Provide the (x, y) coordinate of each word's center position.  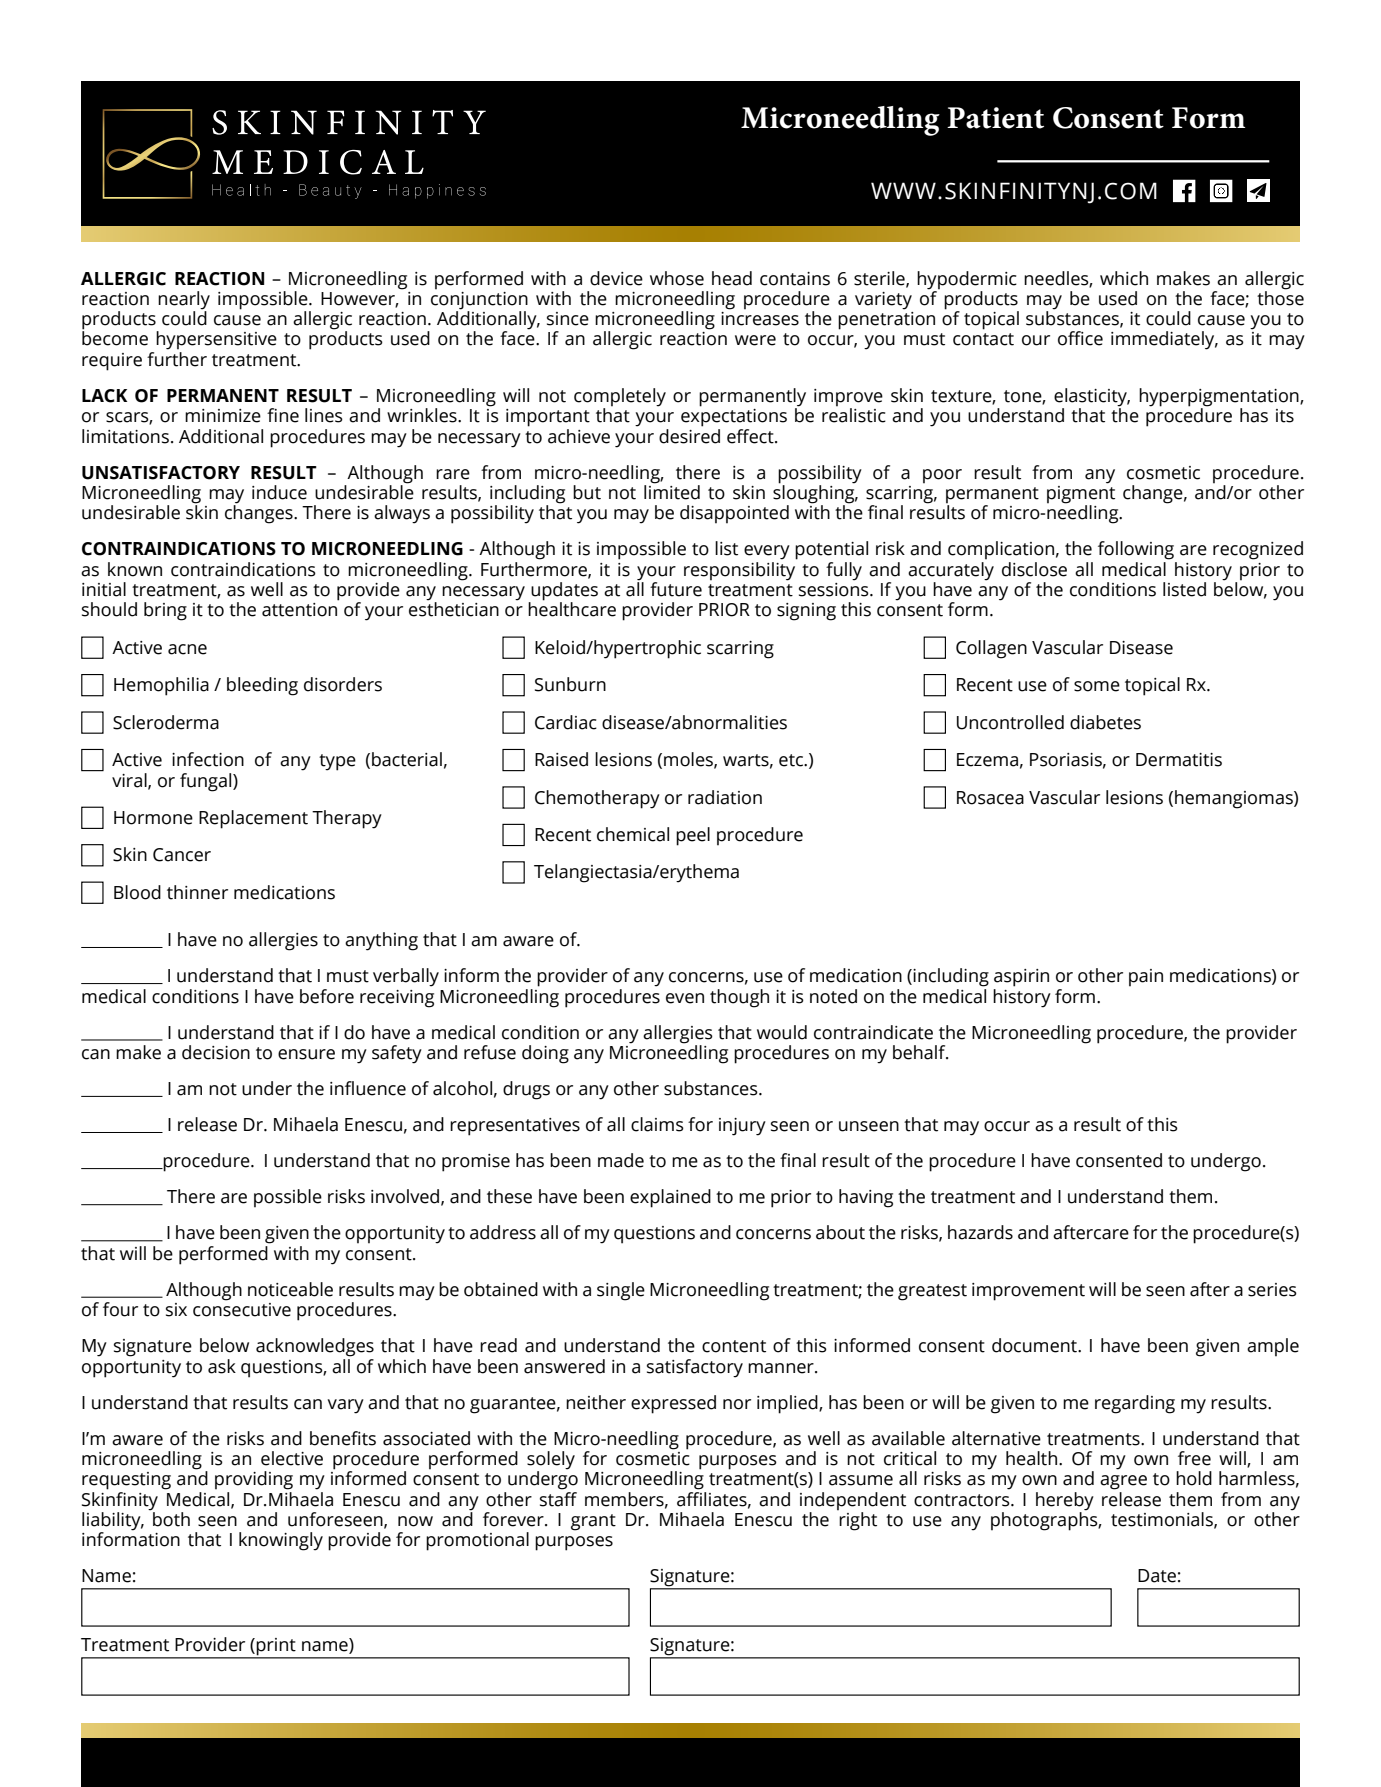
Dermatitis (1179, 760)
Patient (995, 118)
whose (677, 278)
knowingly (281, 1541)
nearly (184, 301)
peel (693, 836)
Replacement (253, 819)
